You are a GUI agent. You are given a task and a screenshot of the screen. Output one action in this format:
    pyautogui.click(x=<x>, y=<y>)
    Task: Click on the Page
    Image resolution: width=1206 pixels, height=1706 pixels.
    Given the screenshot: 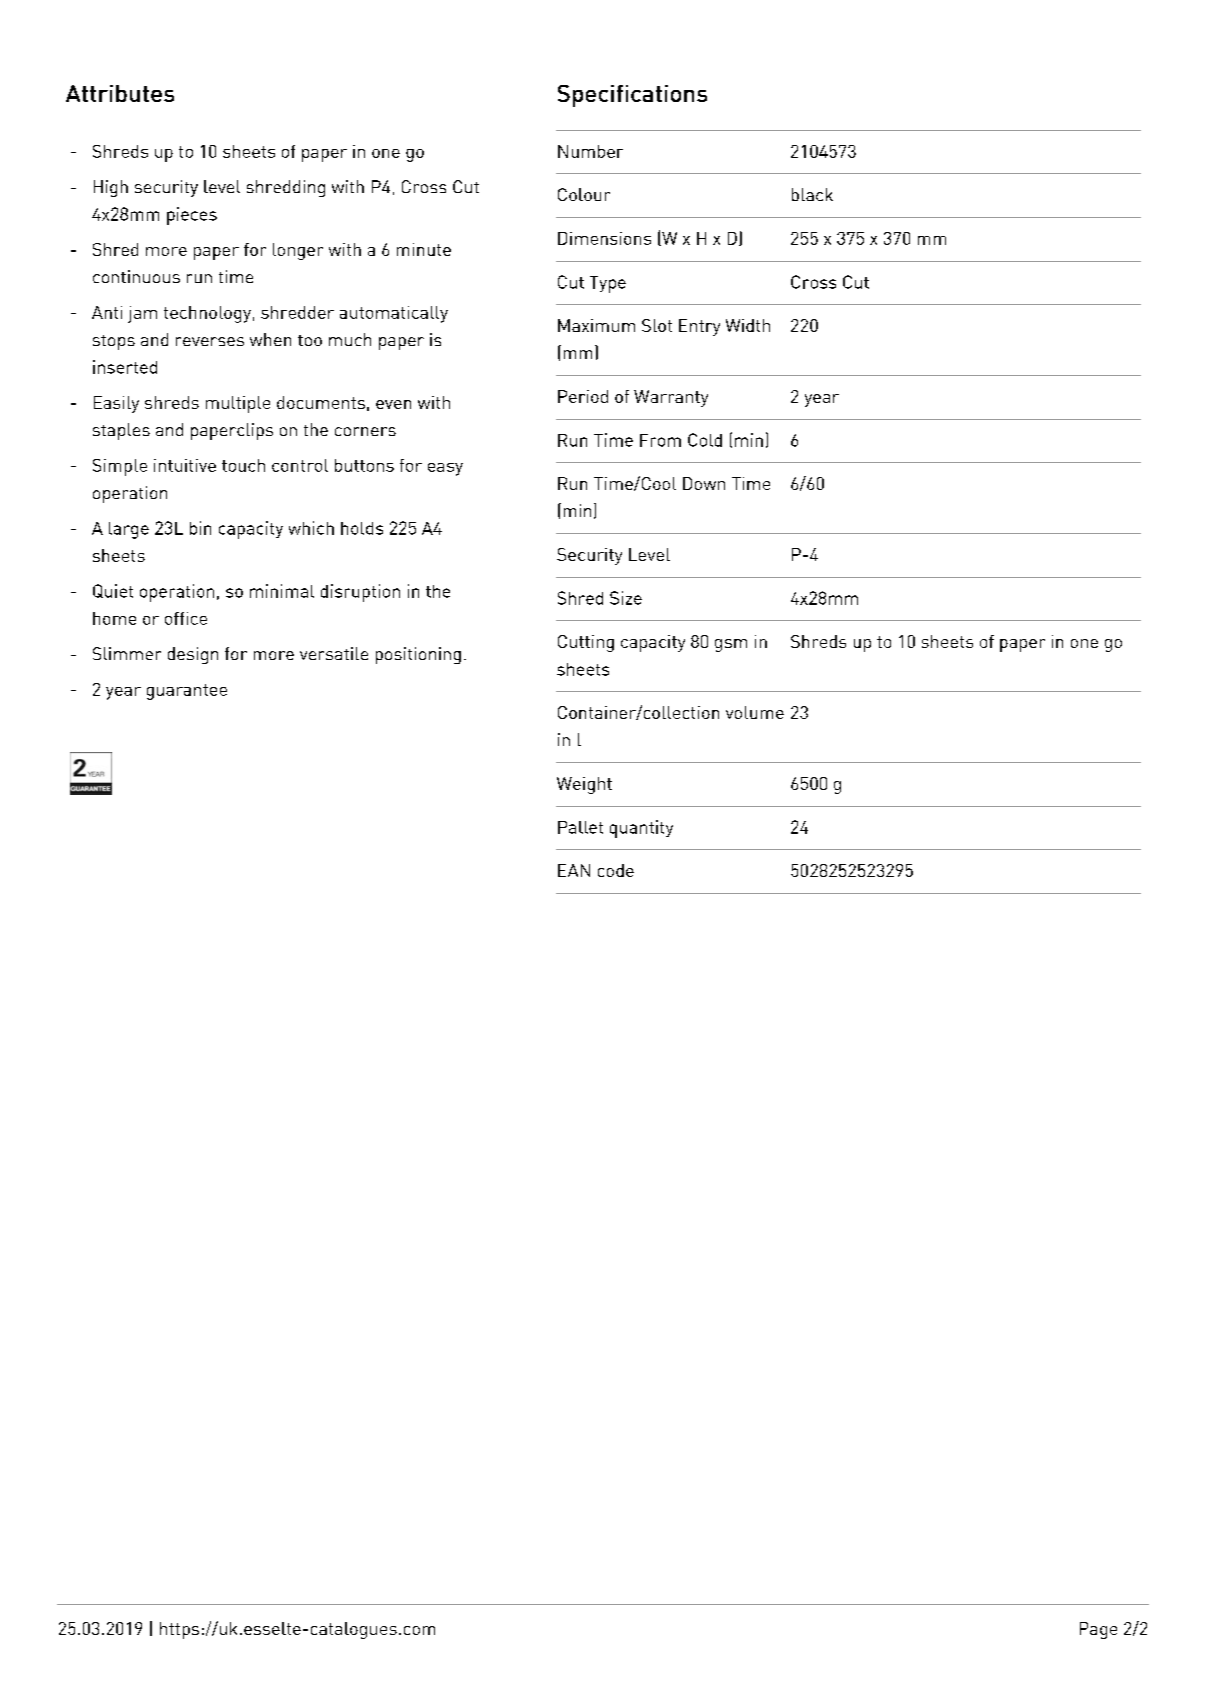 What is the action you would take?
    pyautogui.click(x=1098, y=1630)
